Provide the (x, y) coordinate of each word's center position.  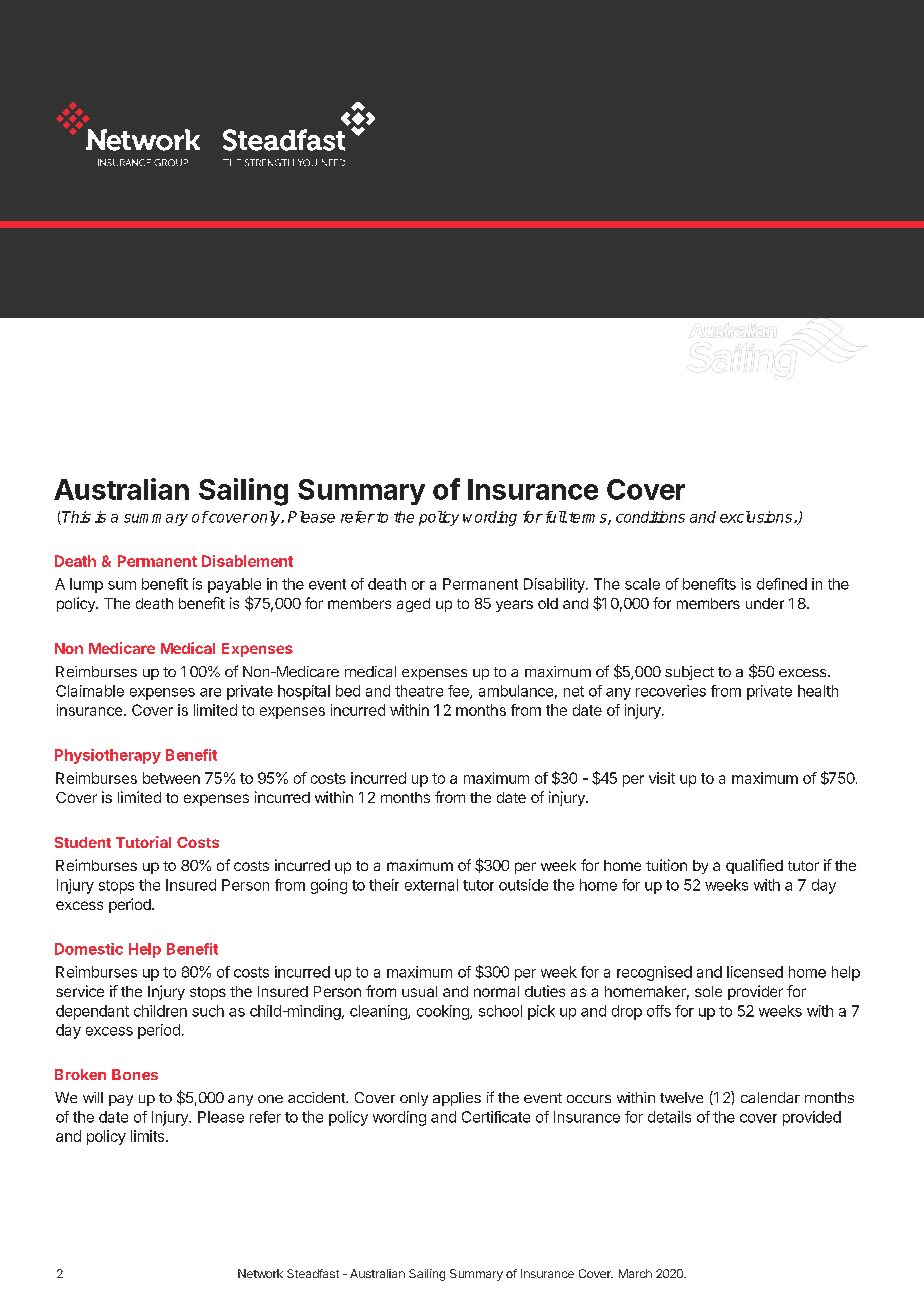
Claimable (90, 691)
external (431, 885)
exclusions (757, 517)
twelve (681, 1097)
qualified (754, 866)
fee (459, 692)
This (76, 517)
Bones (135, 1074)
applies (457, 1099)
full (554, 517)
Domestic (89, 949)
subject (689, 673)
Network (260, 1273)
